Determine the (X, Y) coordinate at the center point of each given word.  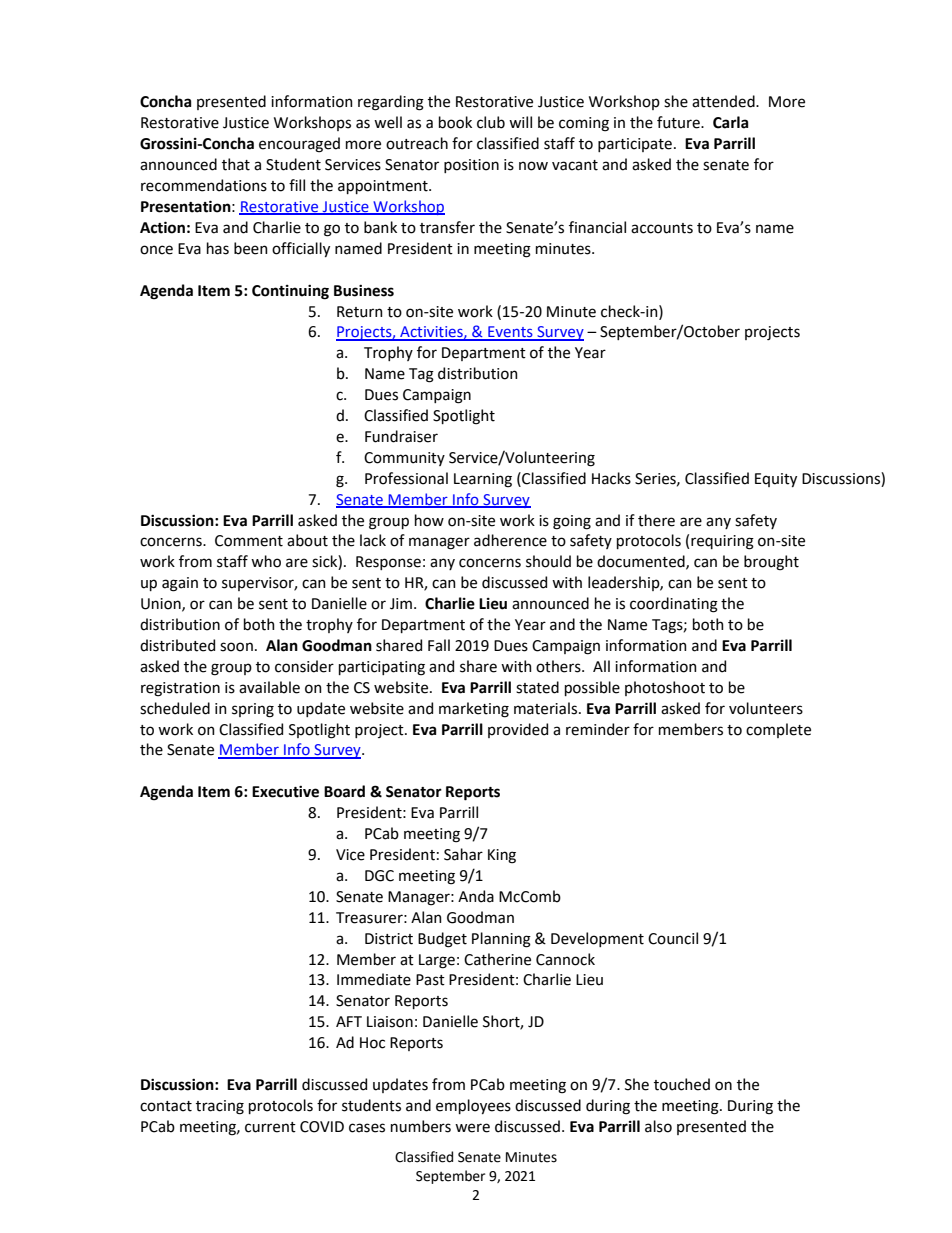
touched (682, 1084)
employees (473, 1106)
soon (236, 647)
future (679, 122)
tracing (220, 1107)
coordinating (674, 605)
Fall (439, 645)
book (455, 122)
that (236, 164)
